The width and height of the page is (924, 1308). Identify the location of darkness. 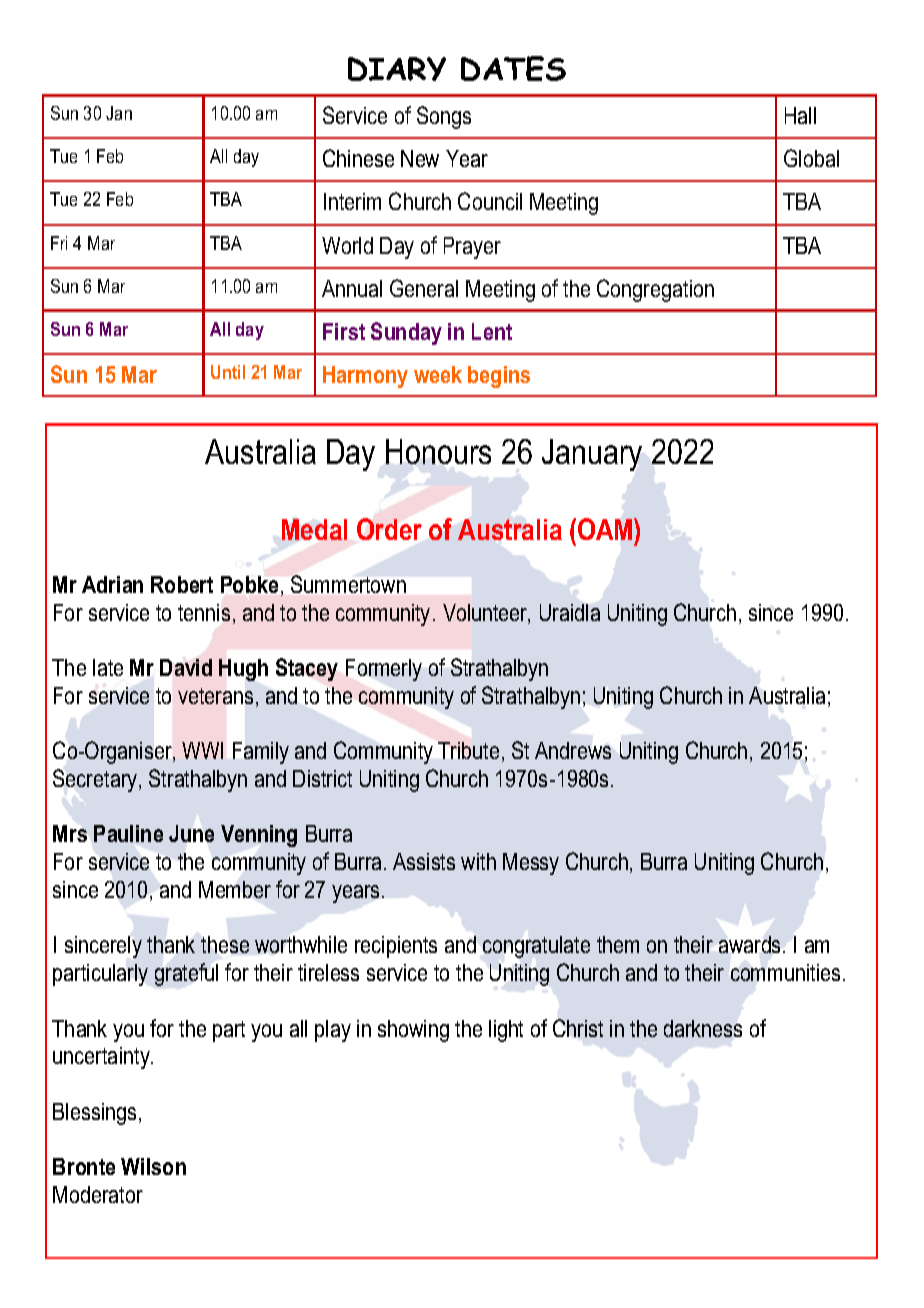
(703, 1028).
